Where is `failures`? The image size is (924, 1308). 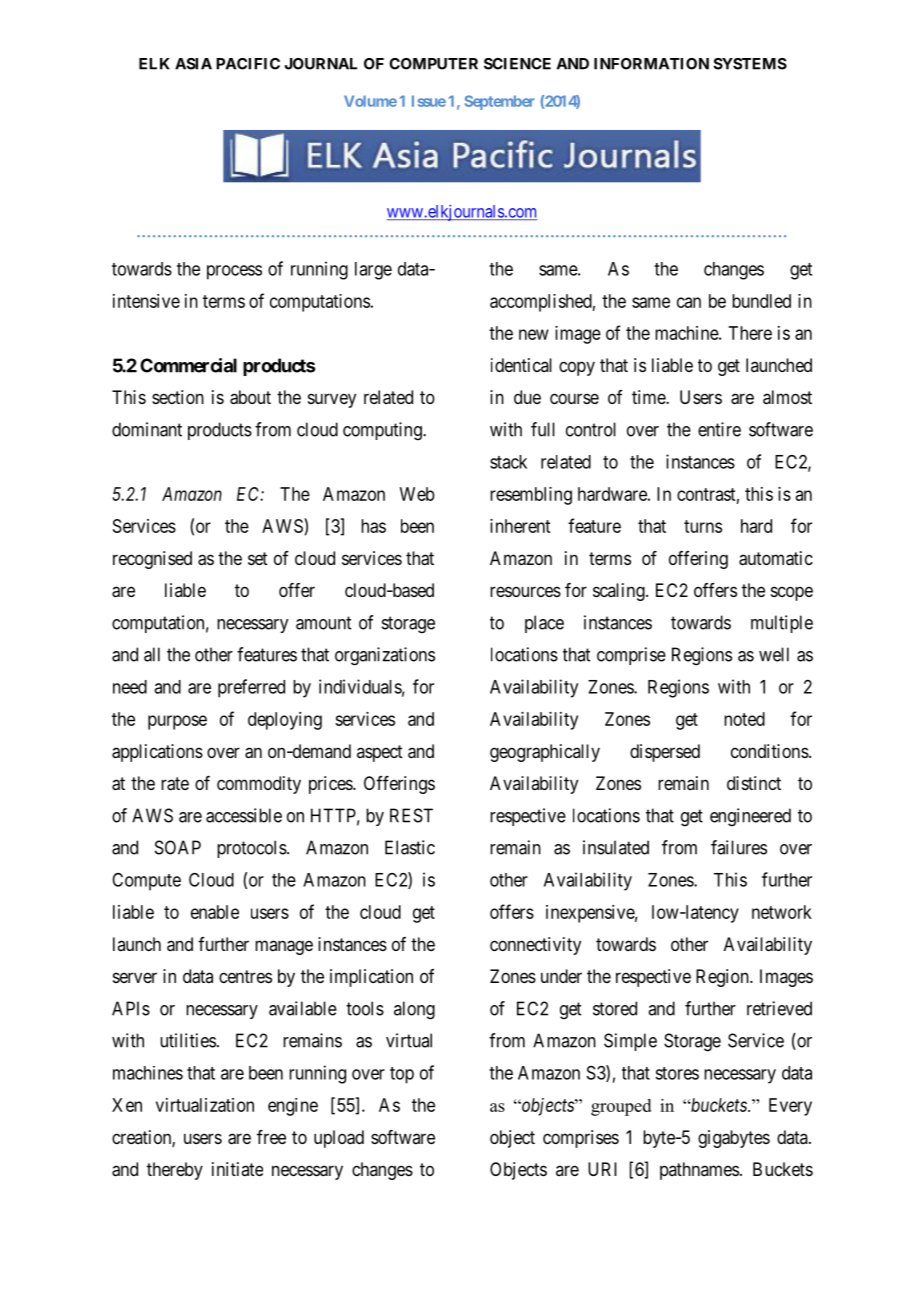
failures is located at coordinates (739, 847).
